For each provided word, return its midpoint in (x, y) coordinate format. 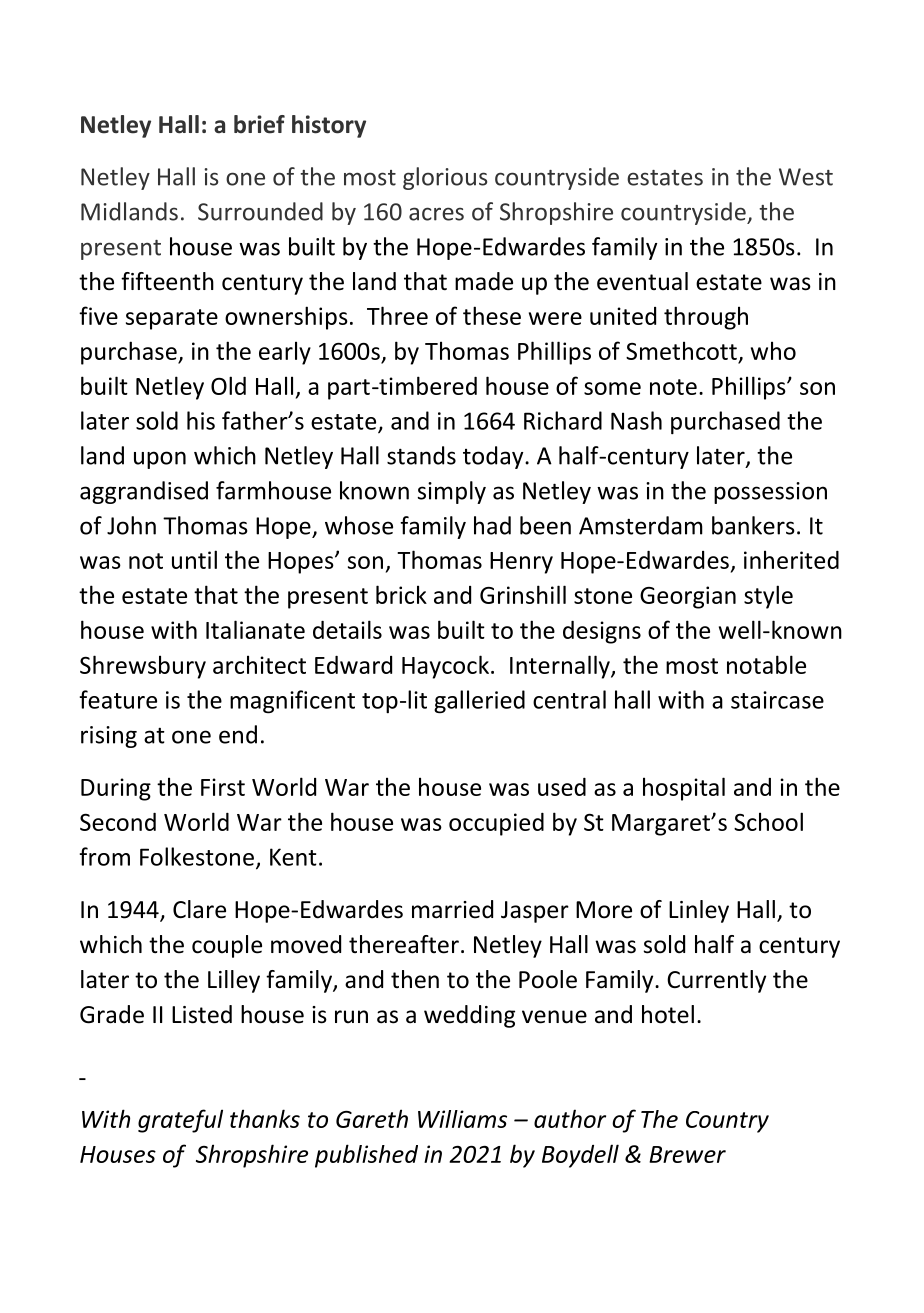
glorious (445, 178)
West (806, 177)
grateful (180, 1121)
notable (766, 664)
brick (401, 594)
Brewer (687, 1154)
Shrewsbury (143, 667)
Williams (462, 1119)
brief (259, 124)
